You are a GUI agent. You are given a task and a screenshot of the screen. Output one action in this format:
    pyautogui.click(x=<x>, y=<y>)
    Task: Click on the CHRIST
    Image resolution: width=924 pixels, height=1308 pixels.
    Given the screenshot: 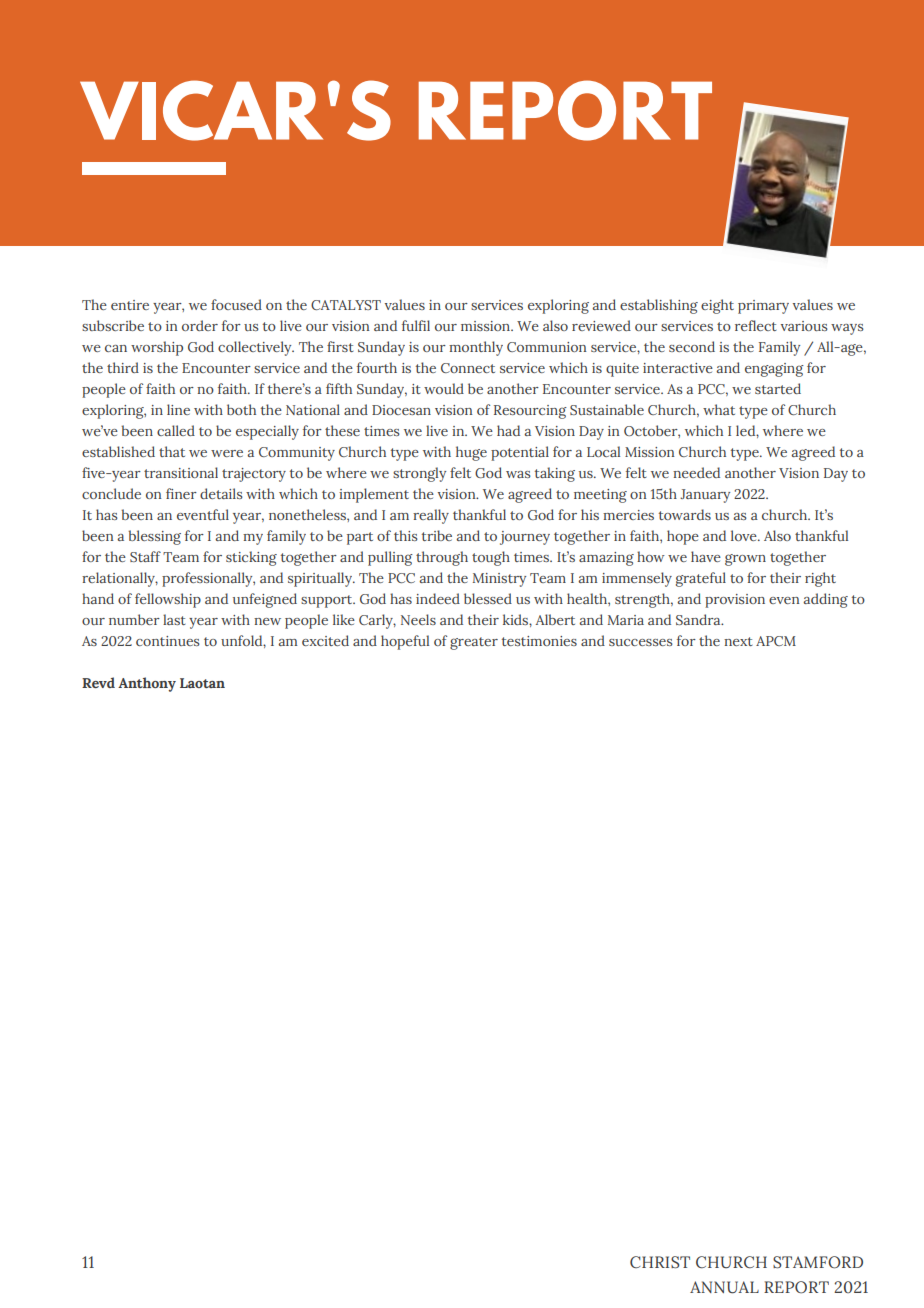 What is the action you would take?
    pyautogui.click(x=660, y=1262)
